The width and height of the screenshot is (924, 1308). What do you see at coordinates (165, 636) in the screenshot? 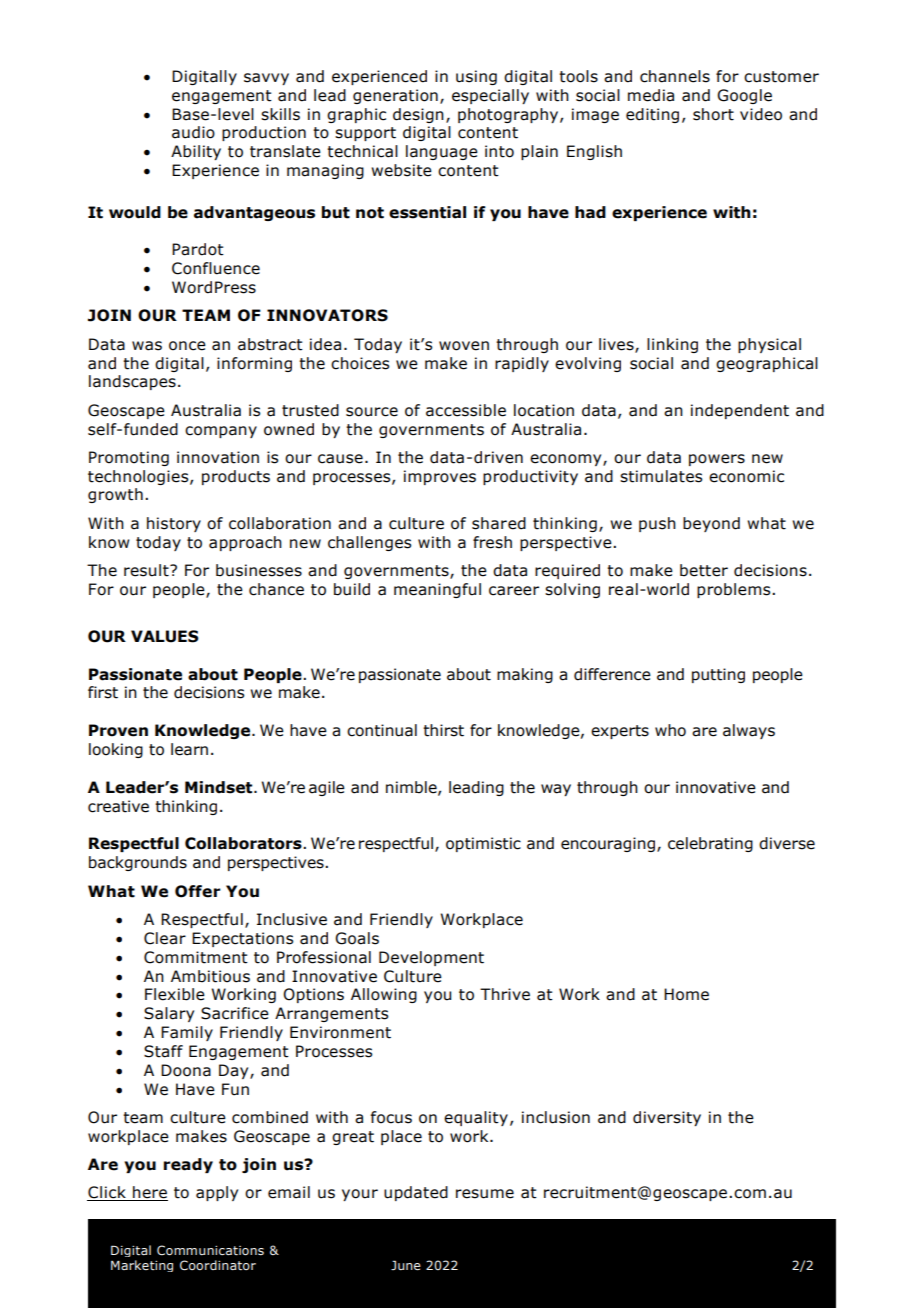
I see `VALUES` at bounding box center [165, 636].
